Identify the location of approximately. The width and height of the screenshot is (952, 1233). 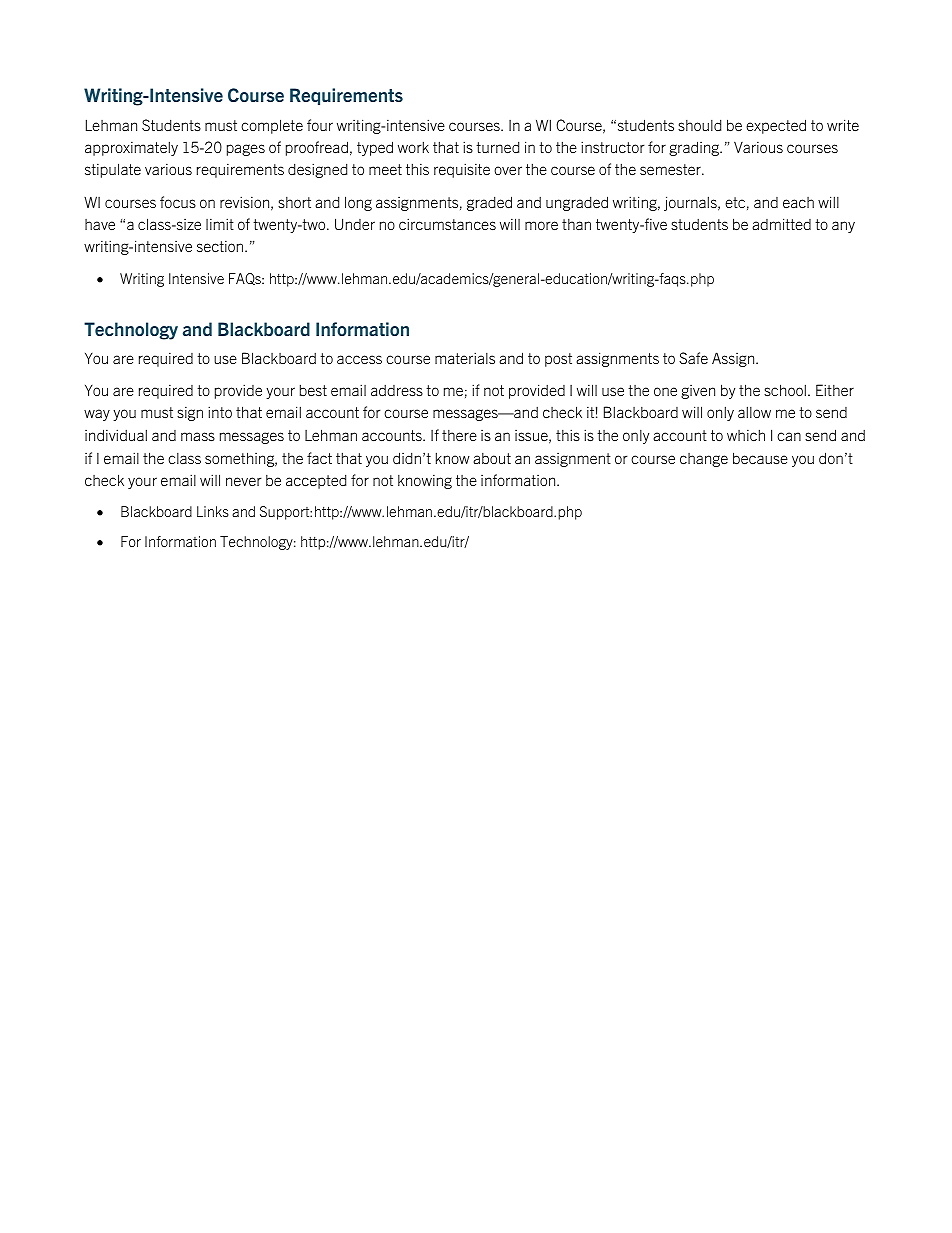
(131, 148).
